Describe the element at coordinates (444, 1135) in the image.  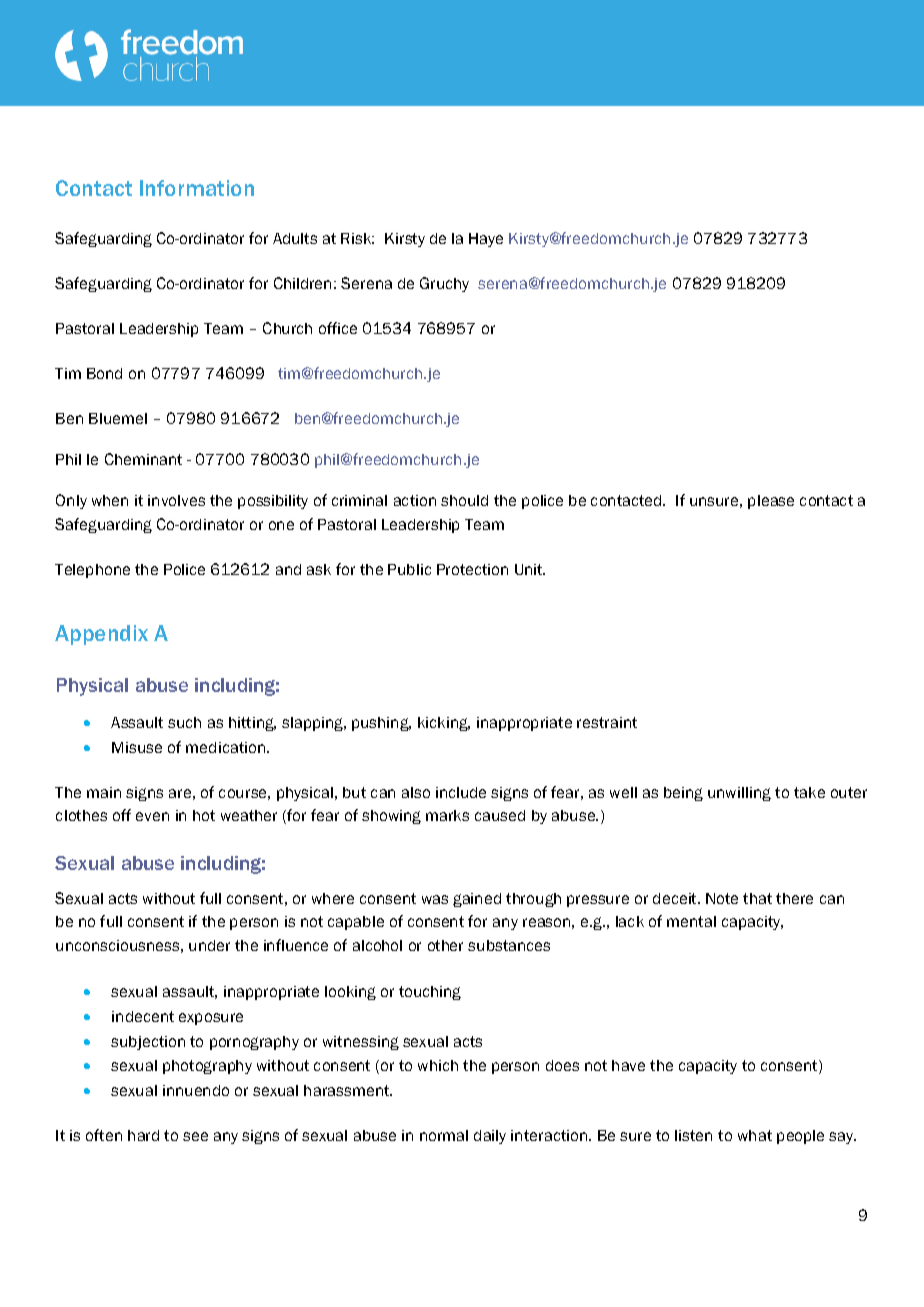
I see `normal` at that location.
